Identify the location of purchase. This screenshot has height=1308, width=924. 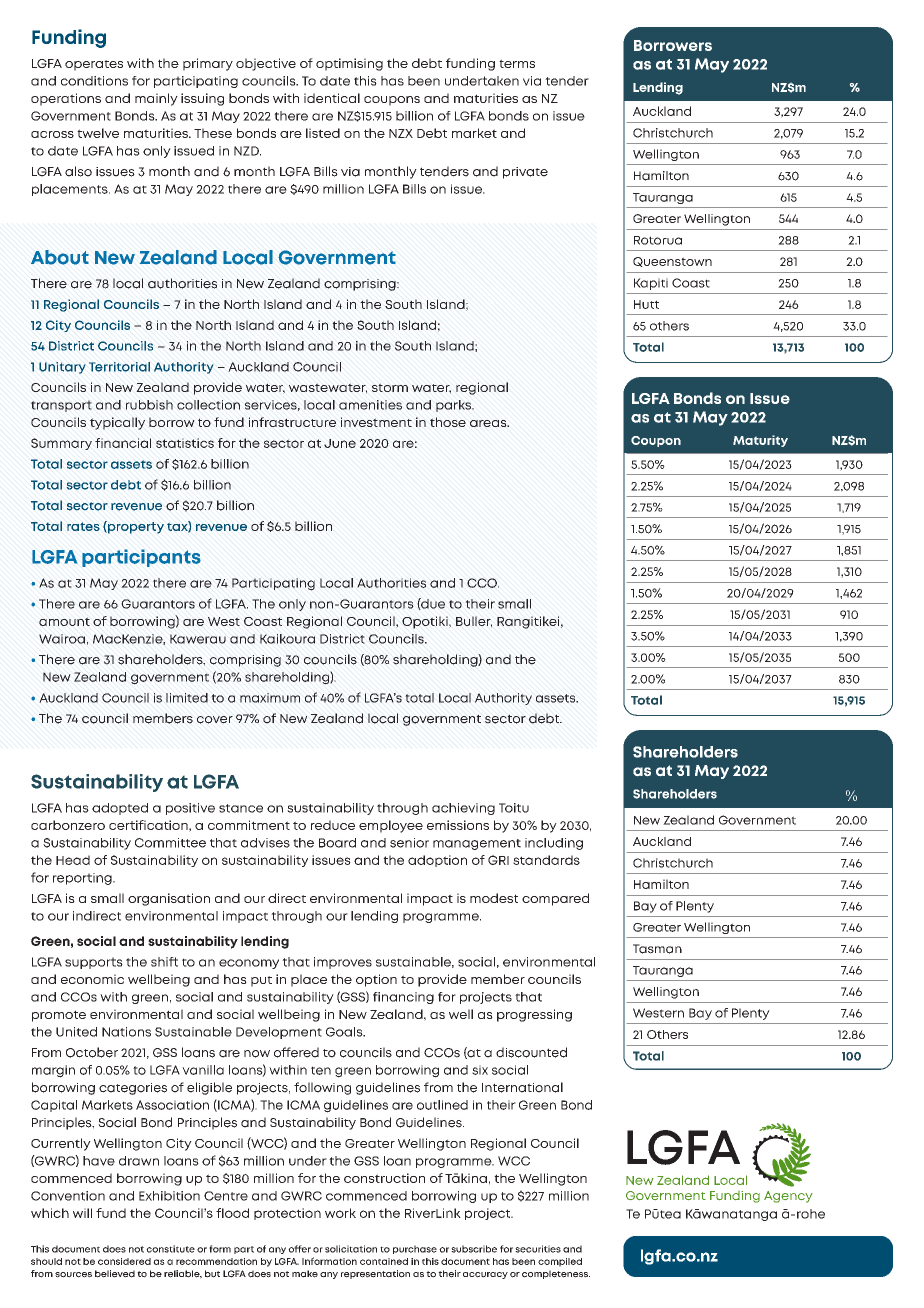
(415, 1249).
